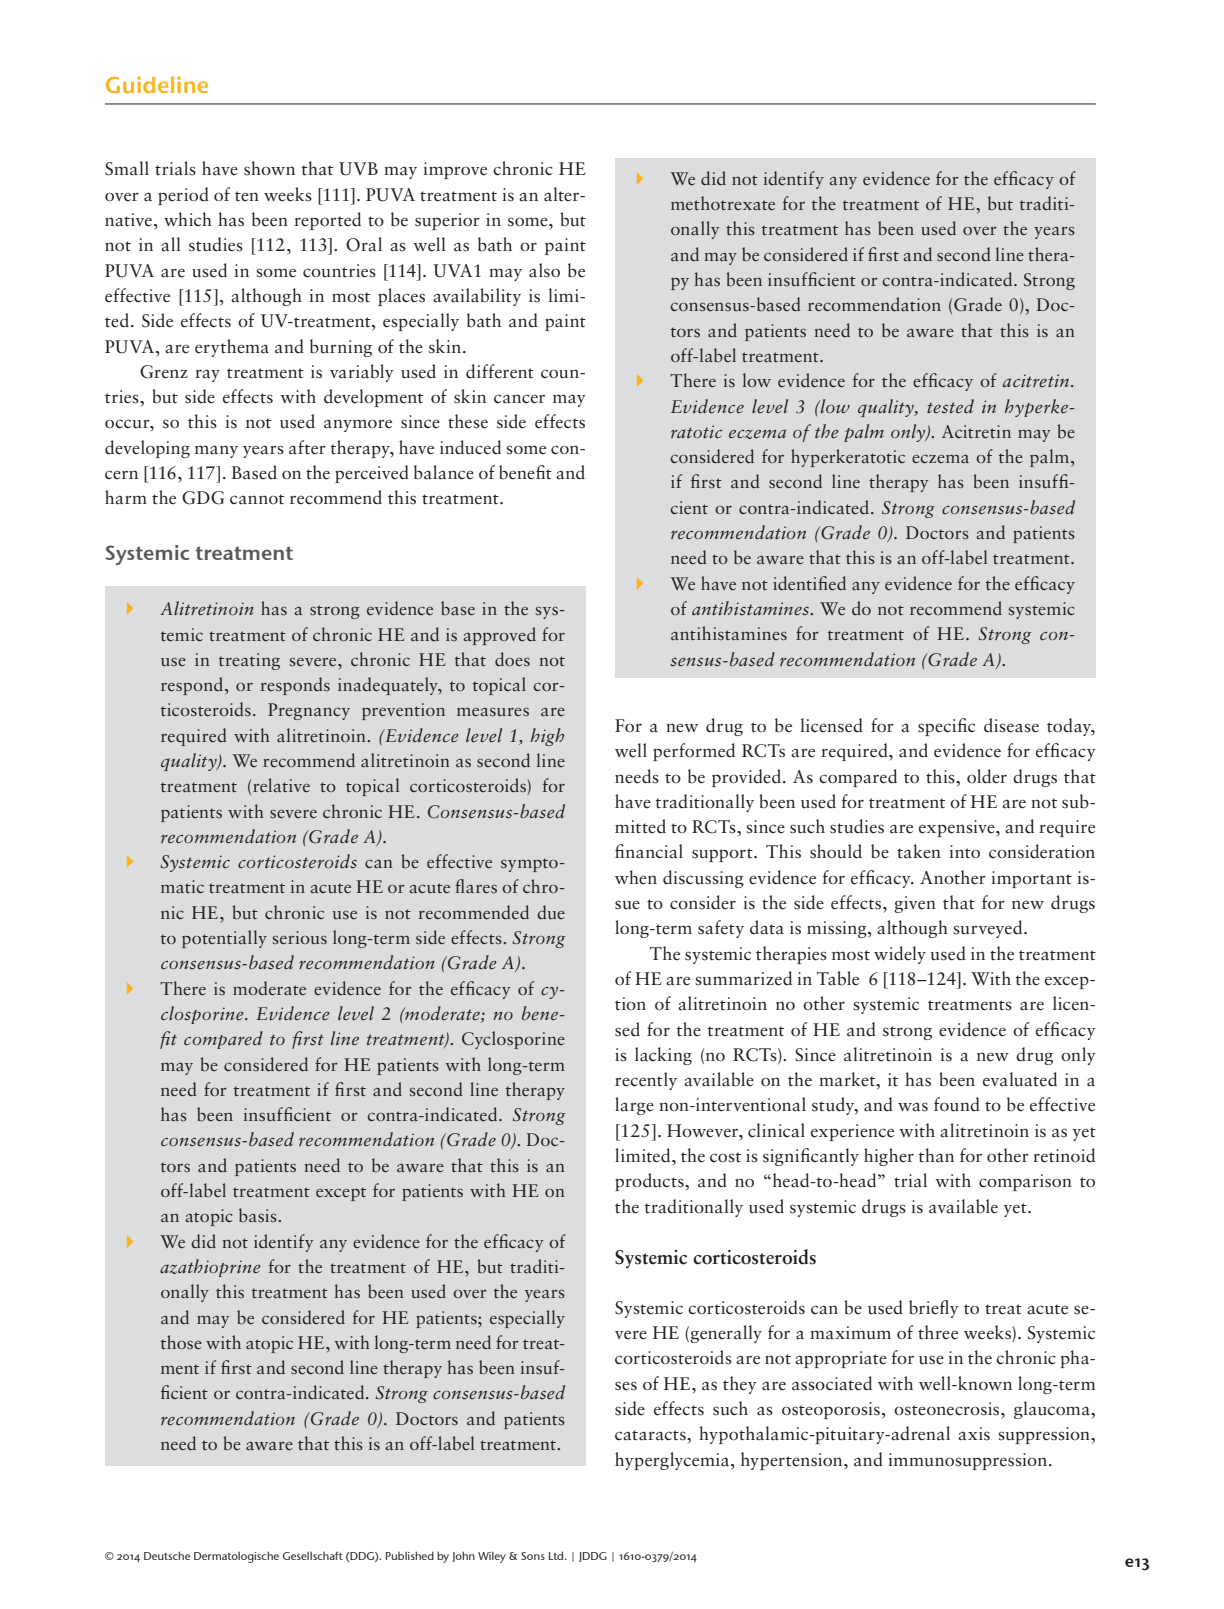 The height and width of the image is (1609, 1224). What do you see at coordinates (533, 1556) in the image?
I see `Sons` at bounding box center [533, 1556].
